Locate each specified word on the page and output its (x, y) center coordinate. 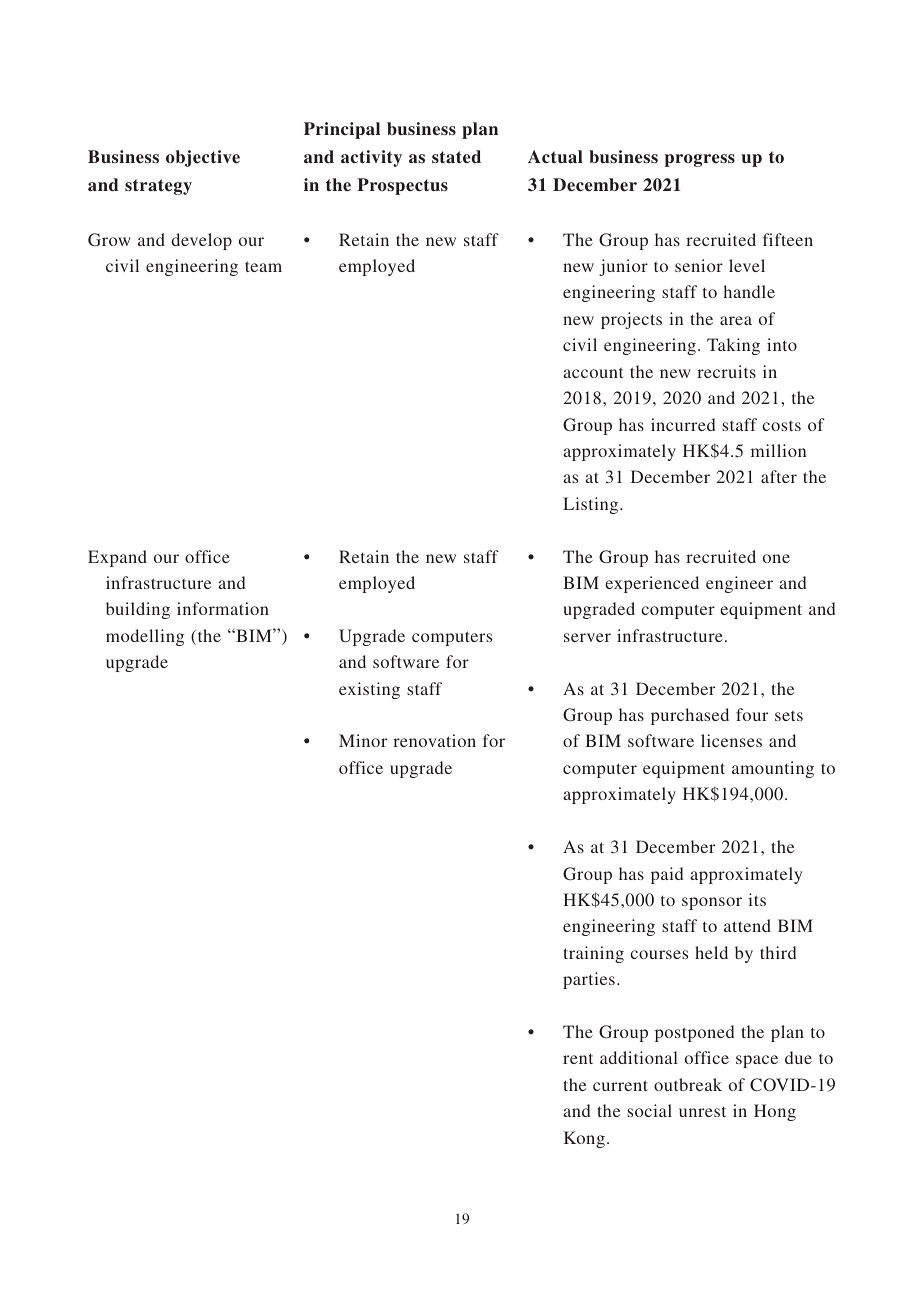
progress (700, 160)
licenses (731, 740)
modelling (145, 637)
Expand (117, 558)
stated (456, 157)
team (263, 266)
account (593, 372)
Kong (584, 1139)
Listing (592, 505)
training (593, 954)
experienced (652, 584)
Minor (363, 740)
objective (203, 158)
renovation (434, 740)
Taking (733, 346)
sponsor (712, 903)
